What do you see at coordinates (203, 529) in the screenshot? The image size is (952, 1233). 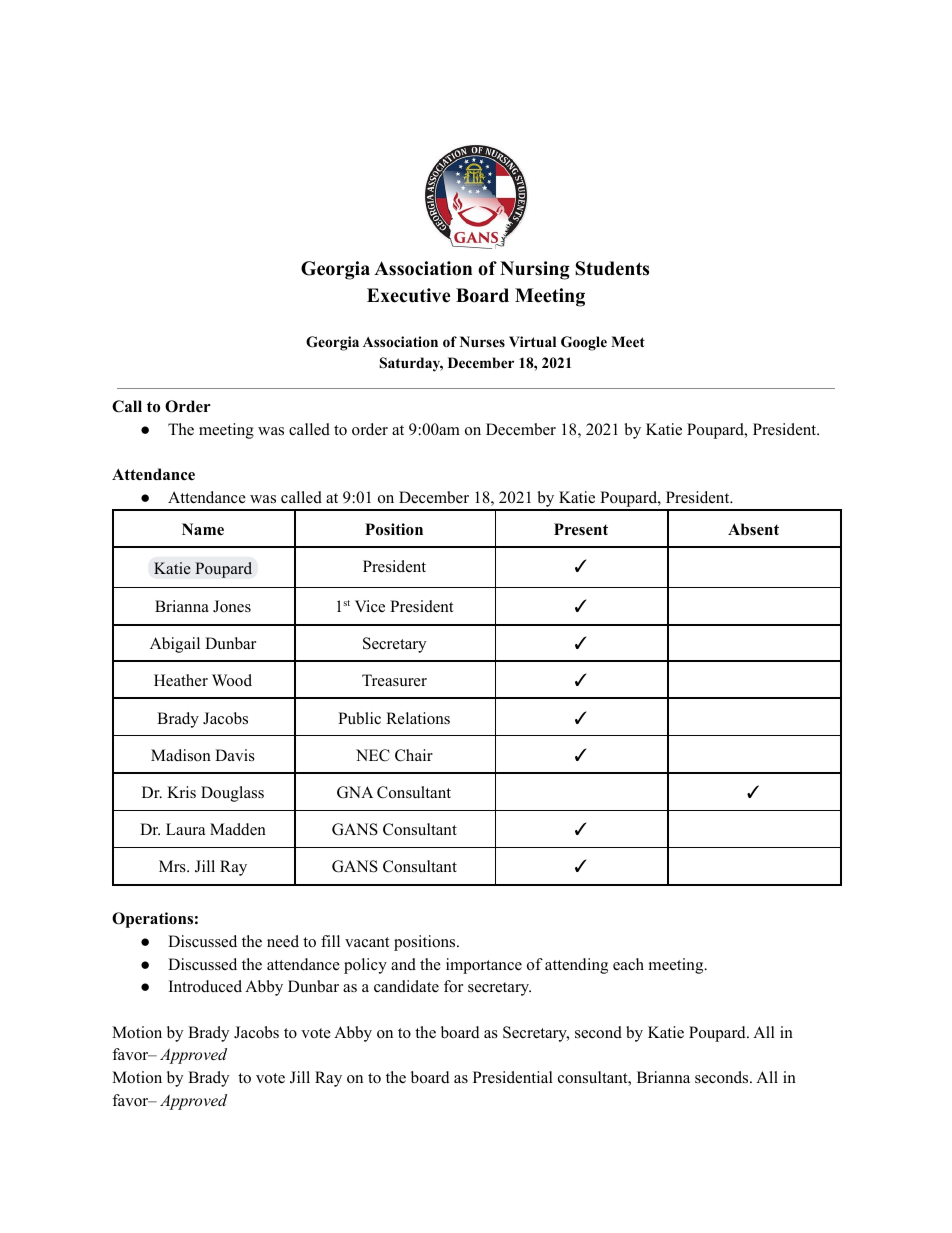 I see `Name` at bounding box center [203, 529].
